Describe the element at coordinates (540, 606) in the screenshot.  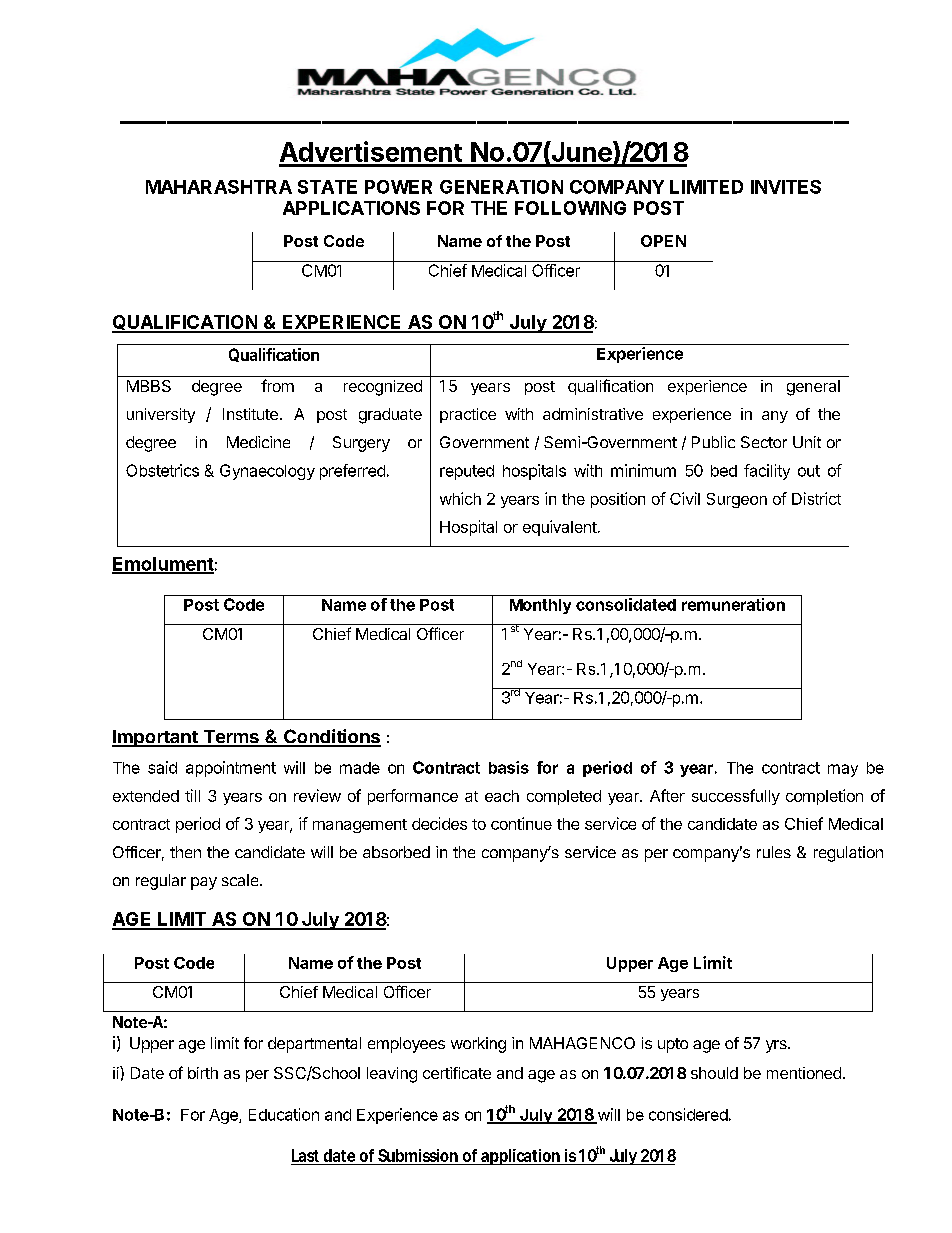
I see `Monthly` at that location.
